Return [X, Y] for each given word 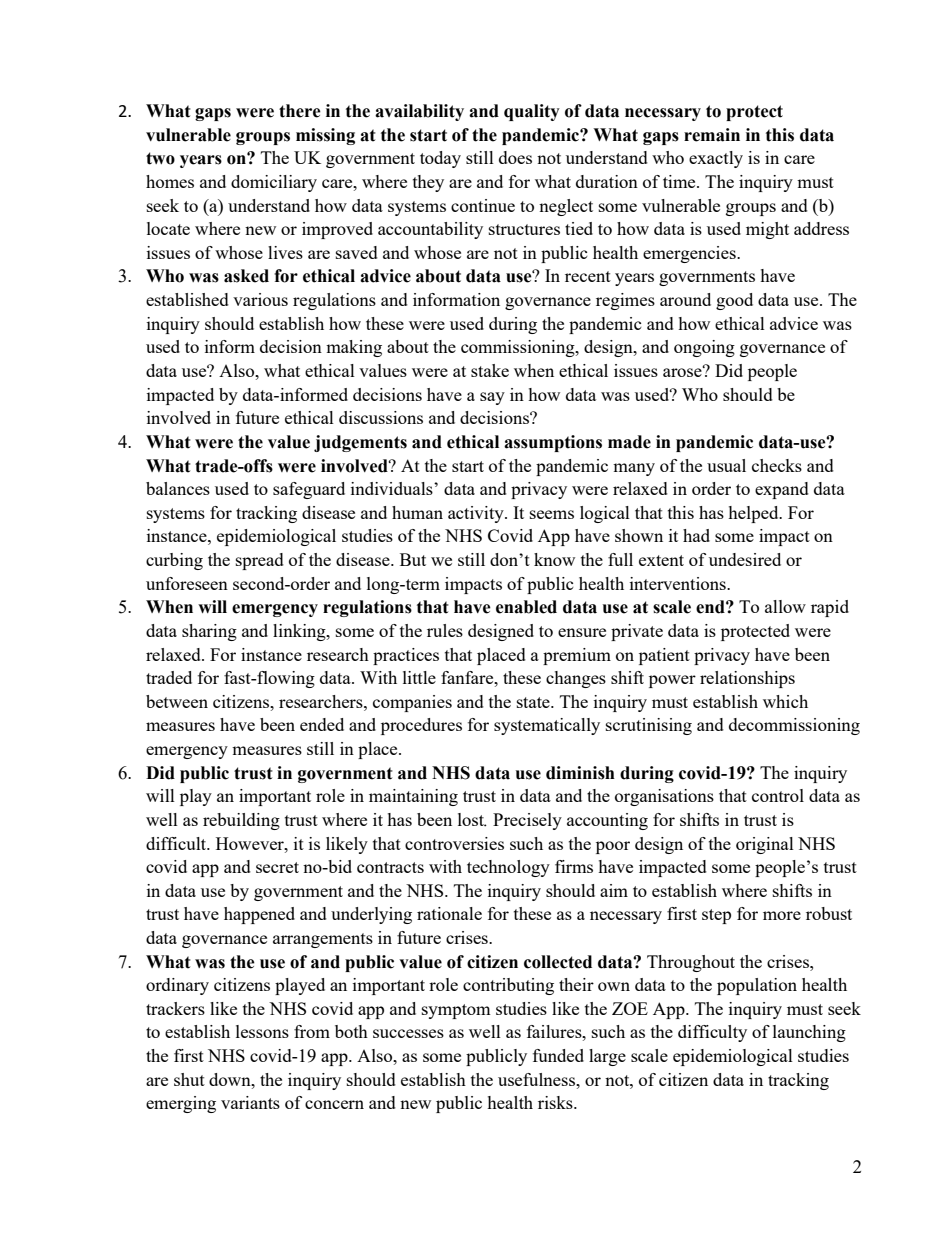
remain [712, 135]
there [300, 111]
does [515, 157]
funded [558, 1055]
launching [809, 1033]
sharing [209, 632]
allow [785, 606]
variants [250, 1102]
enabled [526, 607]
